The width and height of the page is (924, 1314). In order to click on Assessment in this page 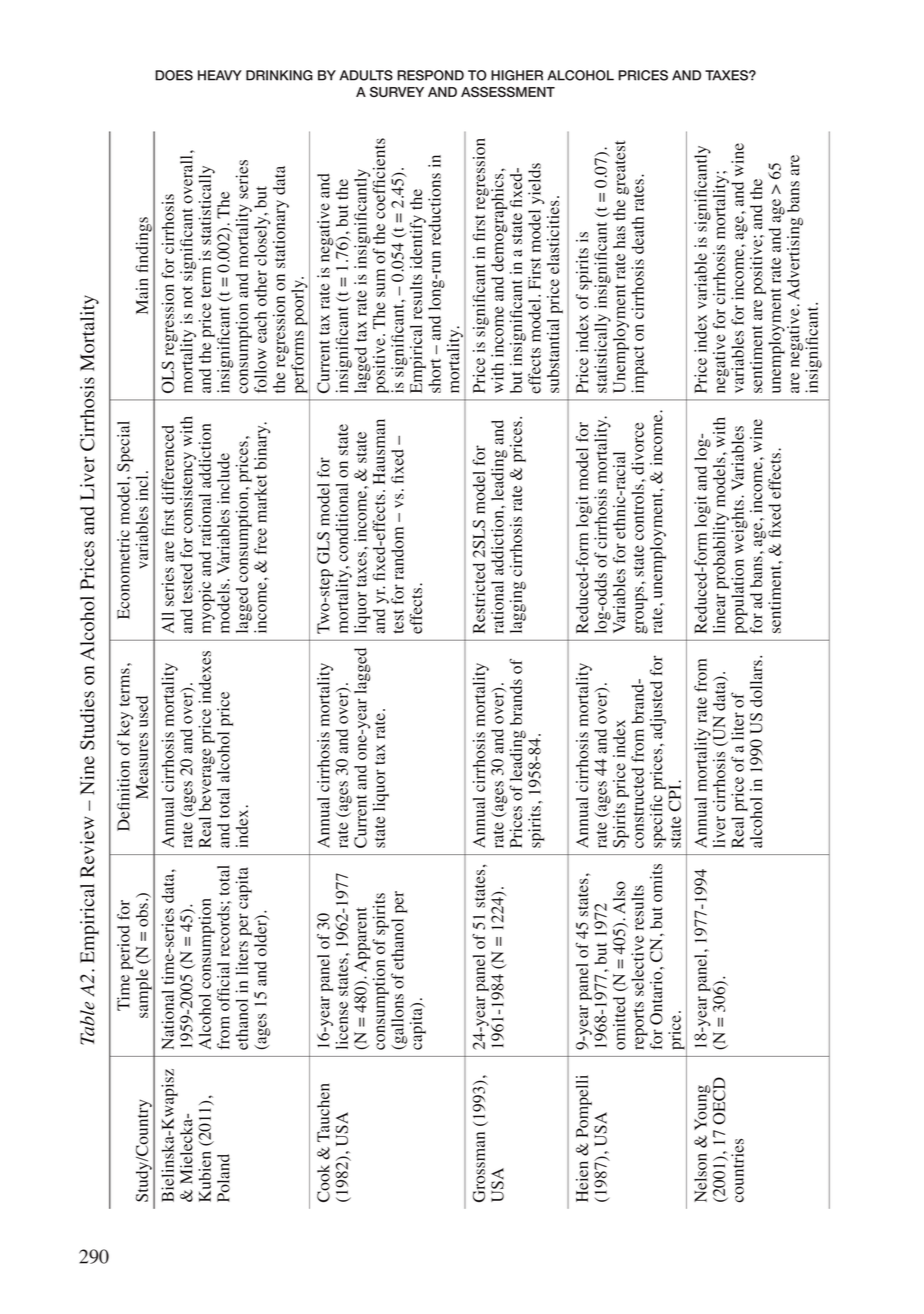, I will do `click(508, 91)`.
